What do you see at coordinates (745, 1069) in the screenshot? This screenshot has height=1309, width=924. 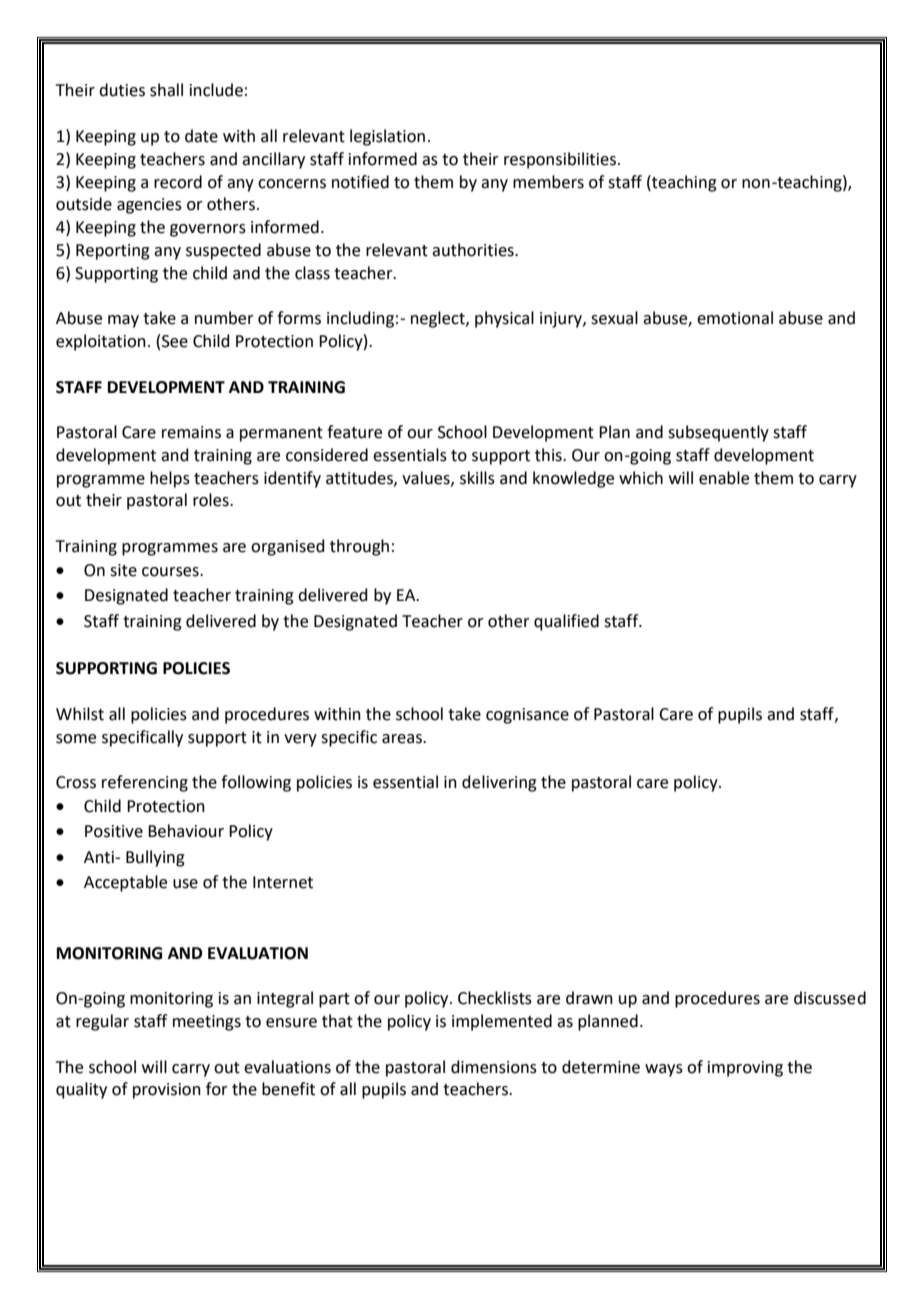 I see `improving` at bounding box center [745, 1069].
